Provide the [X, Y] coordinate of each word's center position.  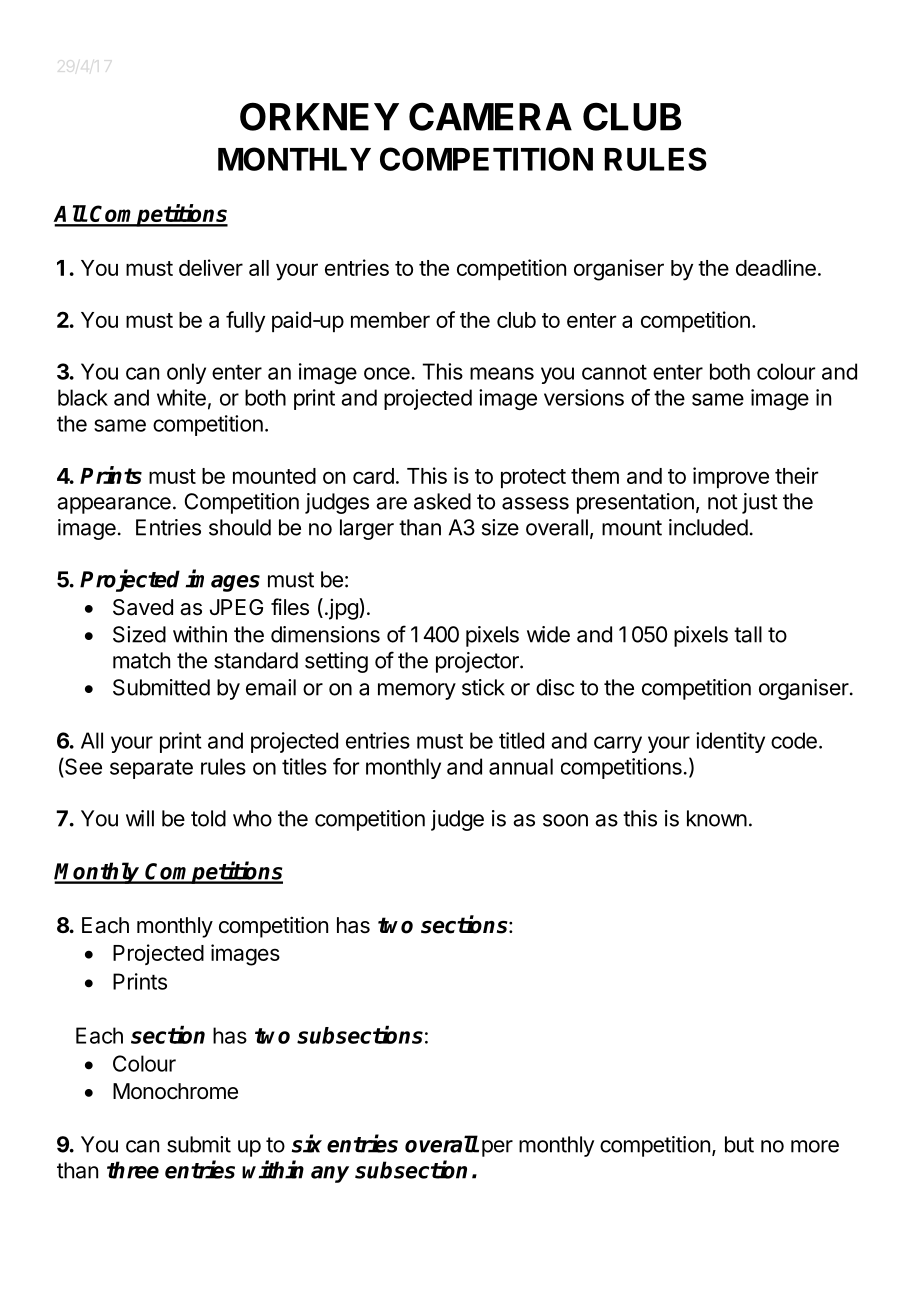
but [739, 1144]
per [497, 1148]
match [141, 660]
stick [483, 687]
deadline [776, 267]
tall [748, 634]
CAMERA [490, 116]
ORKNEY [319, 116]
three [133, 1170]
